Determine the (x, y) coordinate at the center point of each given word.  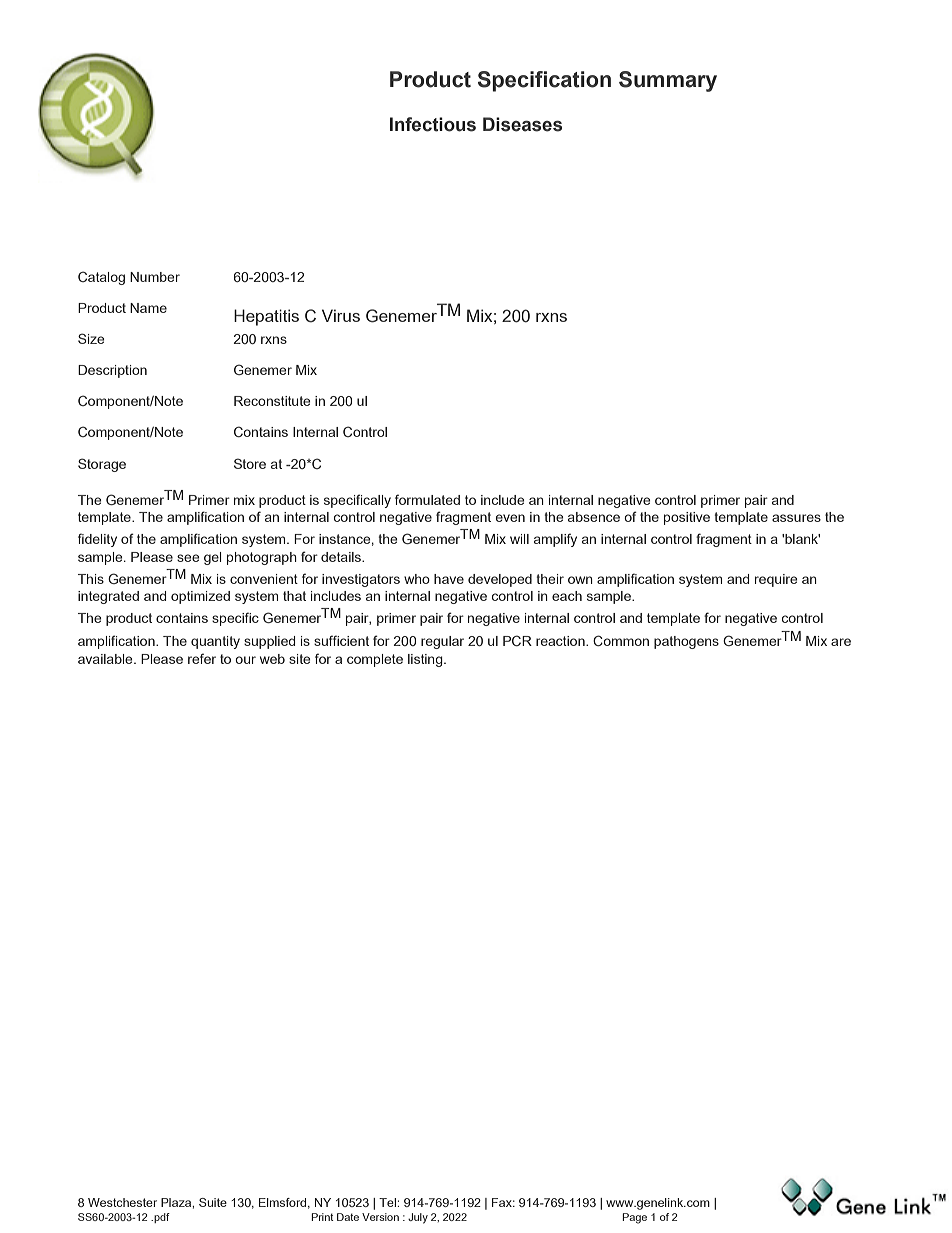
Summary (668, 81)
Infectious (433, 124)
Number (155, 277)
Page (634, 1218)
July (418, 1218)
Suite (213, 1202)
